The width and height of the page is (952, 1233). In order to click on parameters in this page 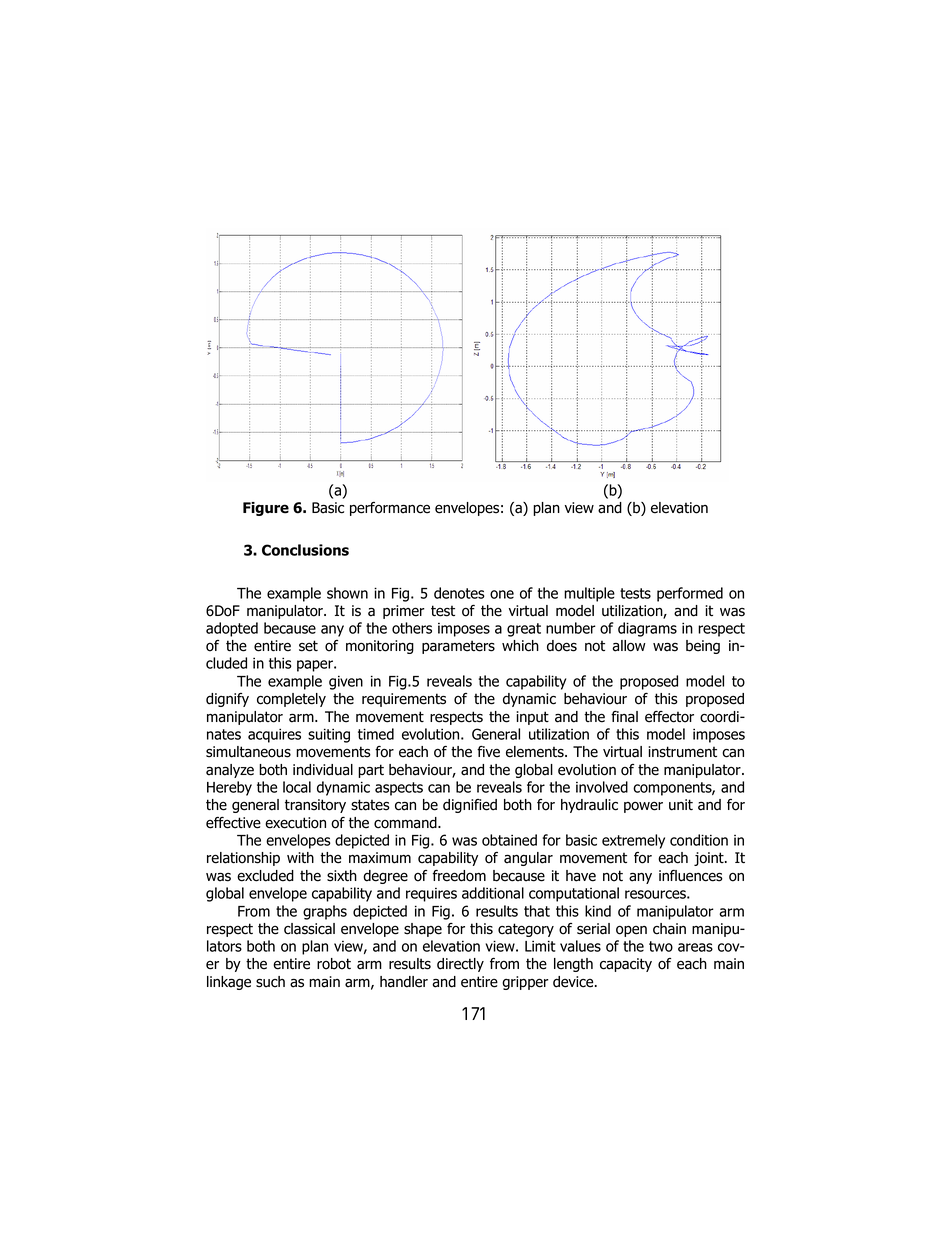, I will do `click(458, 647)`.
